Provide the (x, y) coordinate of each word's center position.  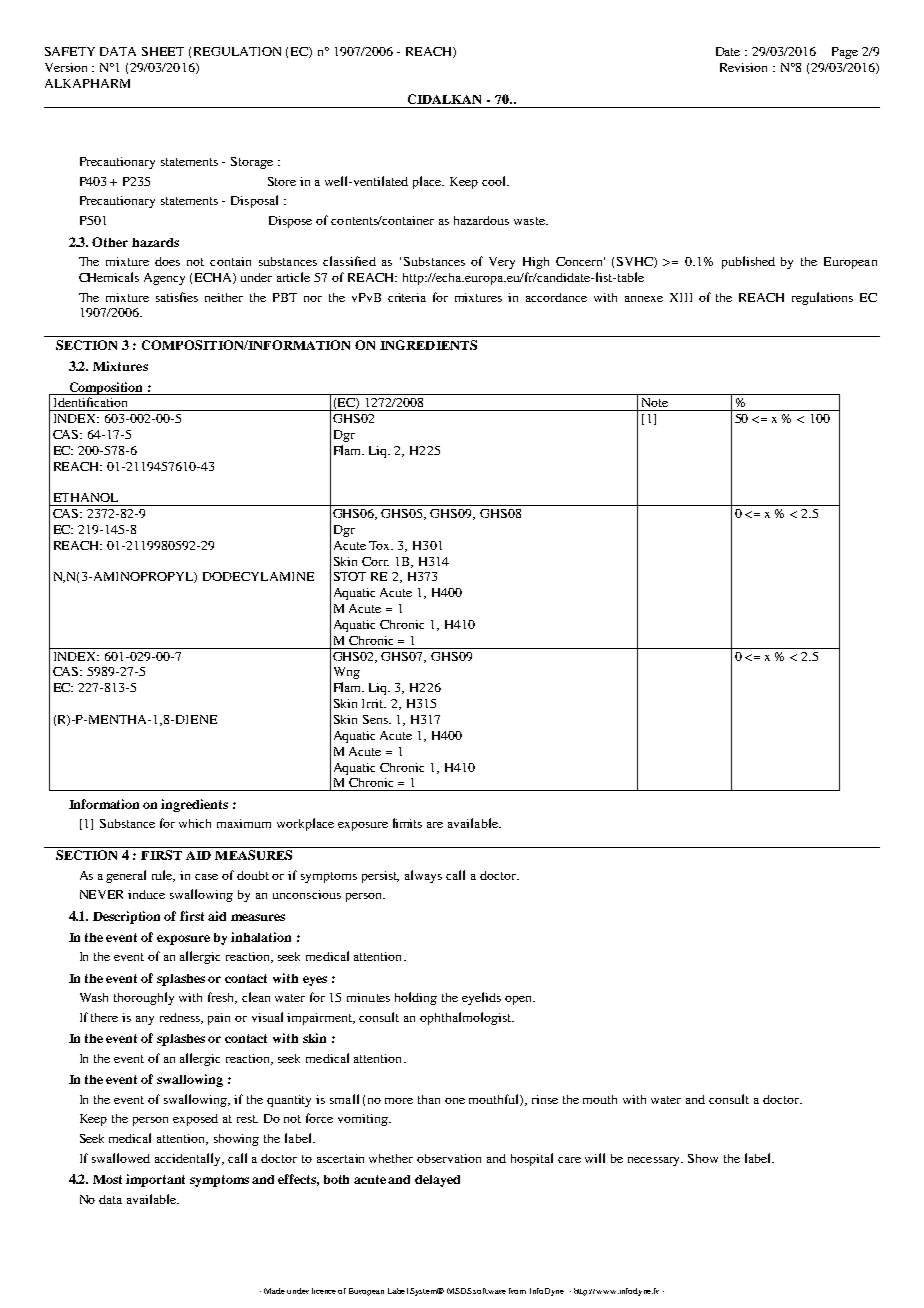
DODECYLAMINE (258, 576)
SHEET (163, 51)
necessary (655, 1161)
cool (495, 181)
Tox (381, 545)
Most (107, 1179)
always (423, 876)
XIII (681, 297)
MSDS (459, 1291)
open (519, 1000)
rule (163, 876)
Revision (743, 67)
